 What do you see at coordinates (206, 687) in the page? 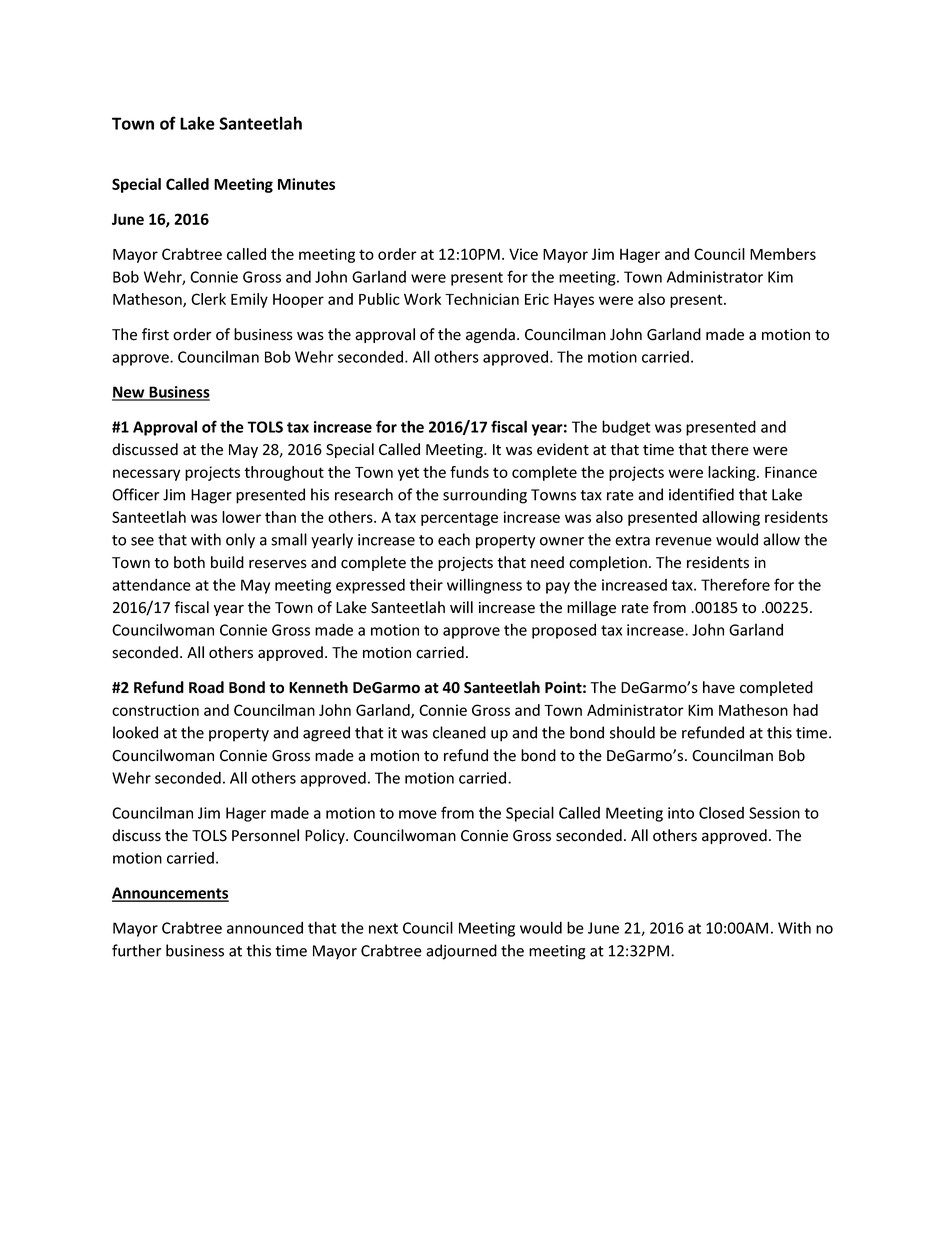
I see `Road` at bounding box center [206, 687].
